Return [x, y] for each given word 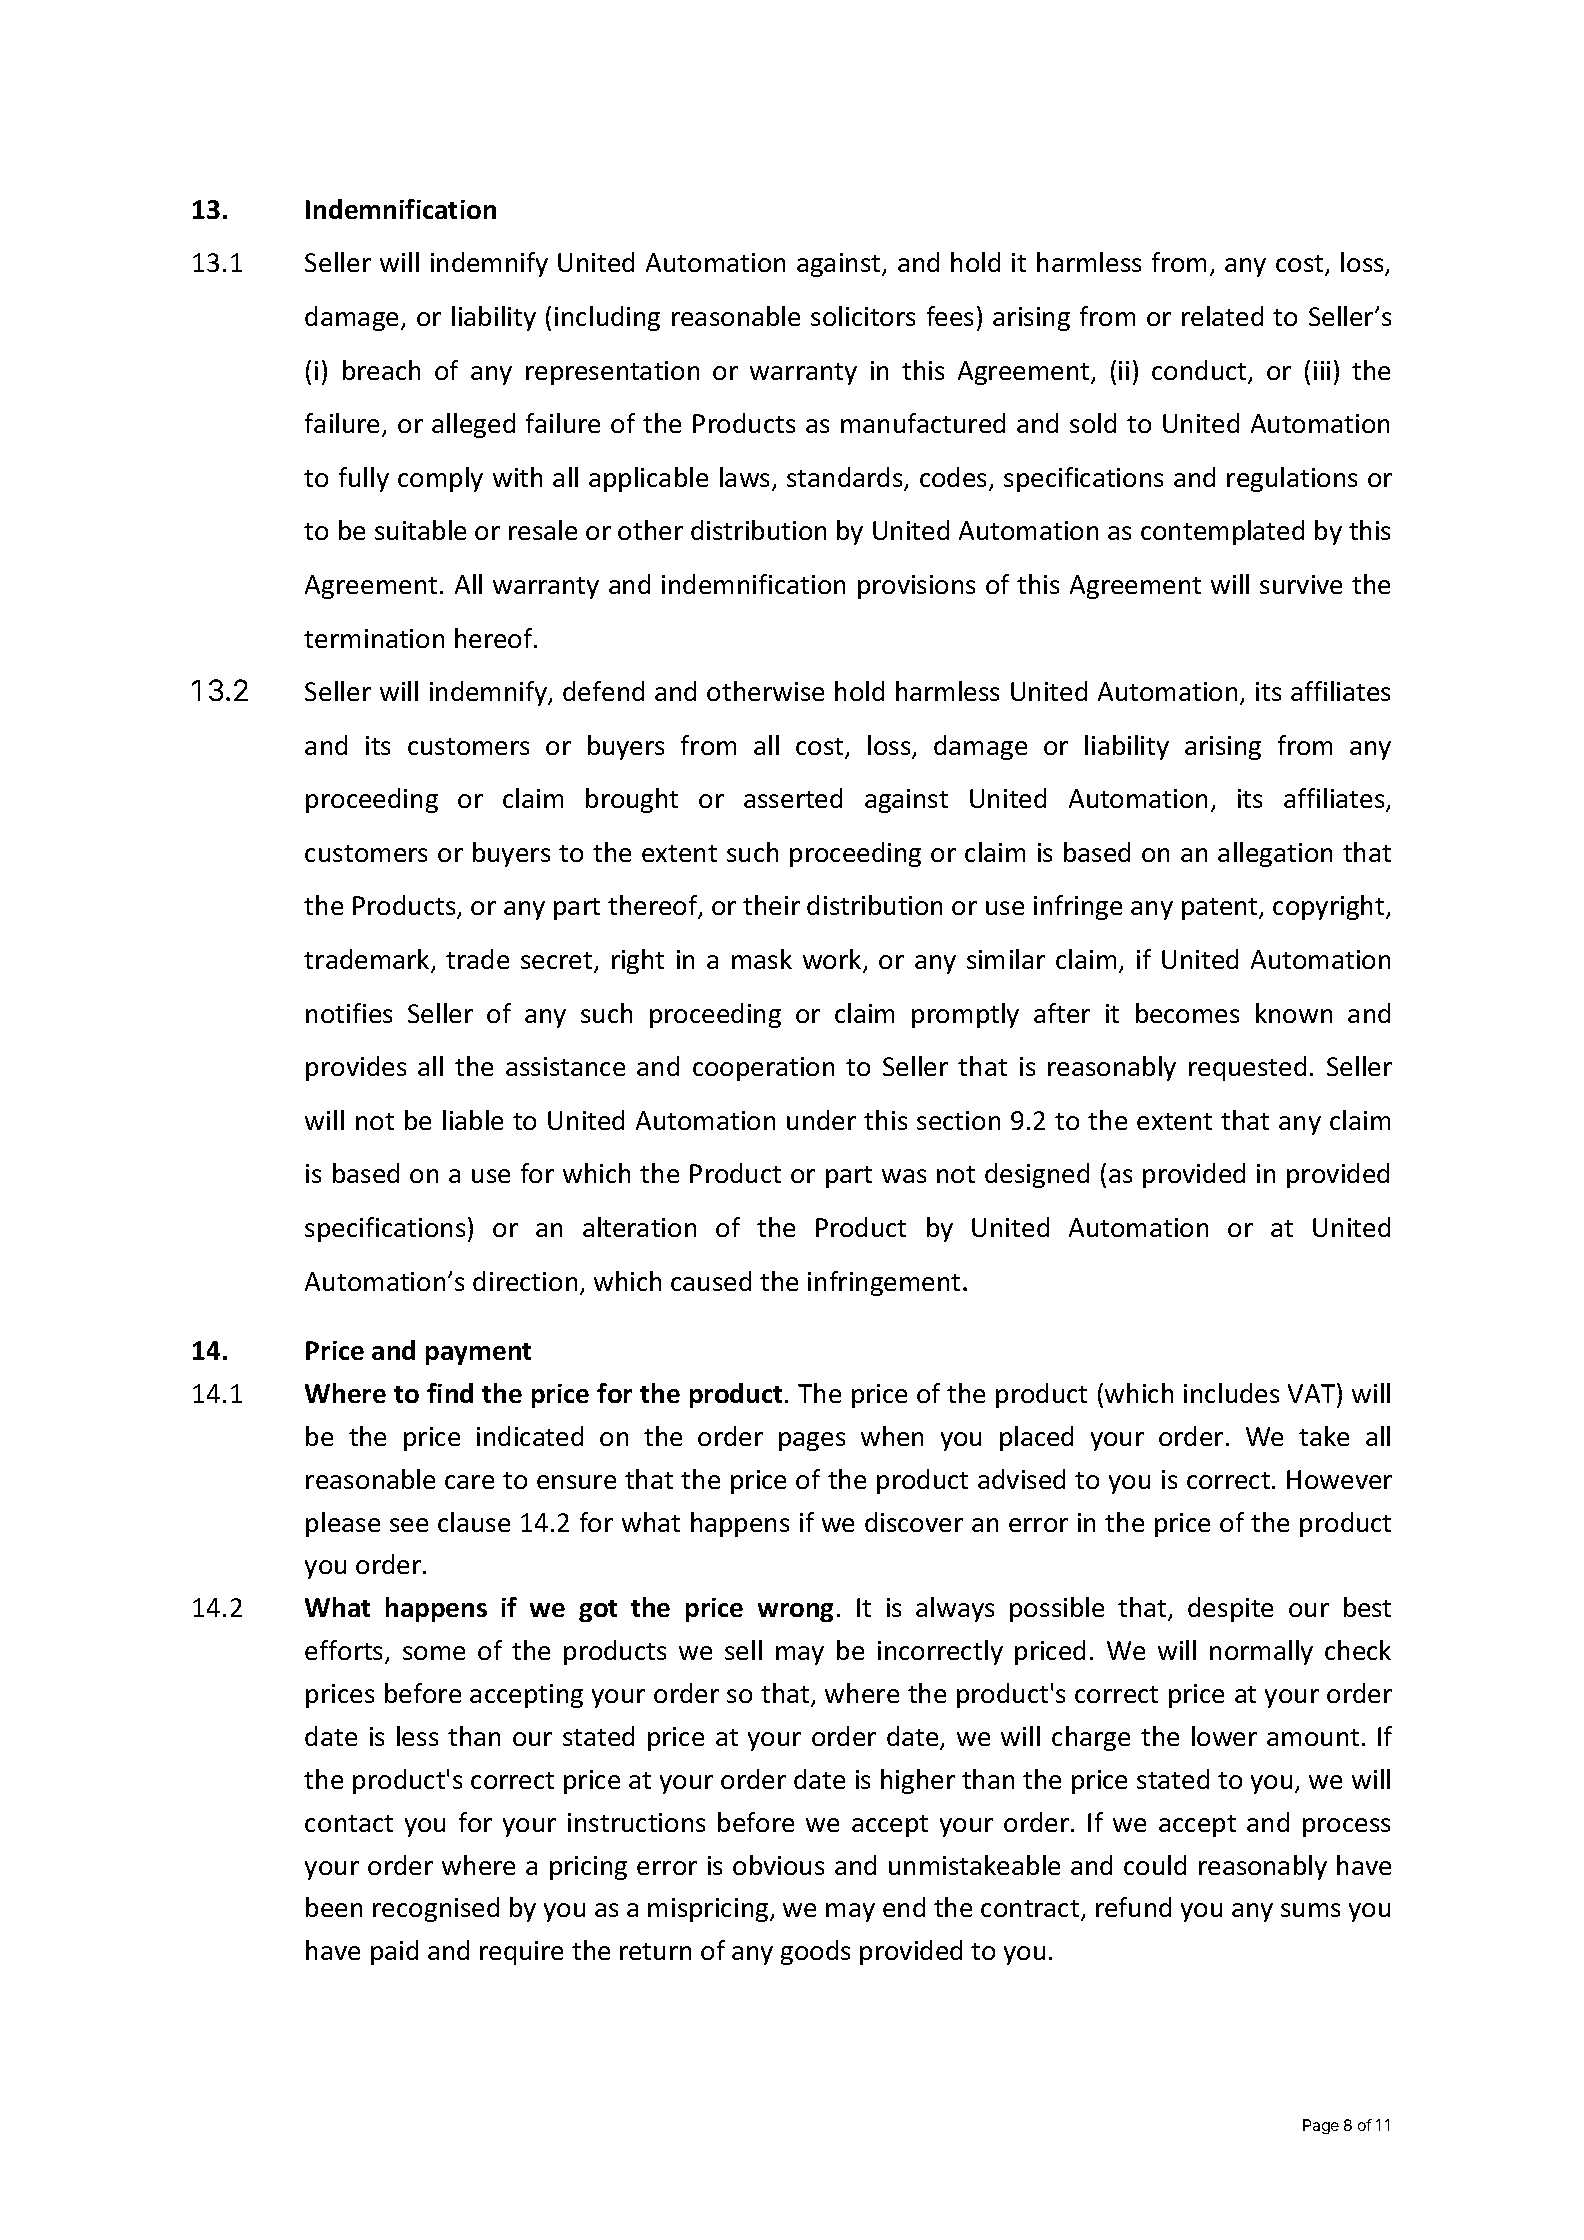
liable [473, 1120]
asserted [793, 798]
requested [1247, 1068]
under [821, 1120]
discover [914, 1522]
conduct [1200, 371]
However [1339, 1479]
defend [603, 691]
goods [815, 1952]
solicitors [863, 316]
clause [474, 1522]
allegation [1275, 854]
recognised [436, 1909]
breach [381, 370]
